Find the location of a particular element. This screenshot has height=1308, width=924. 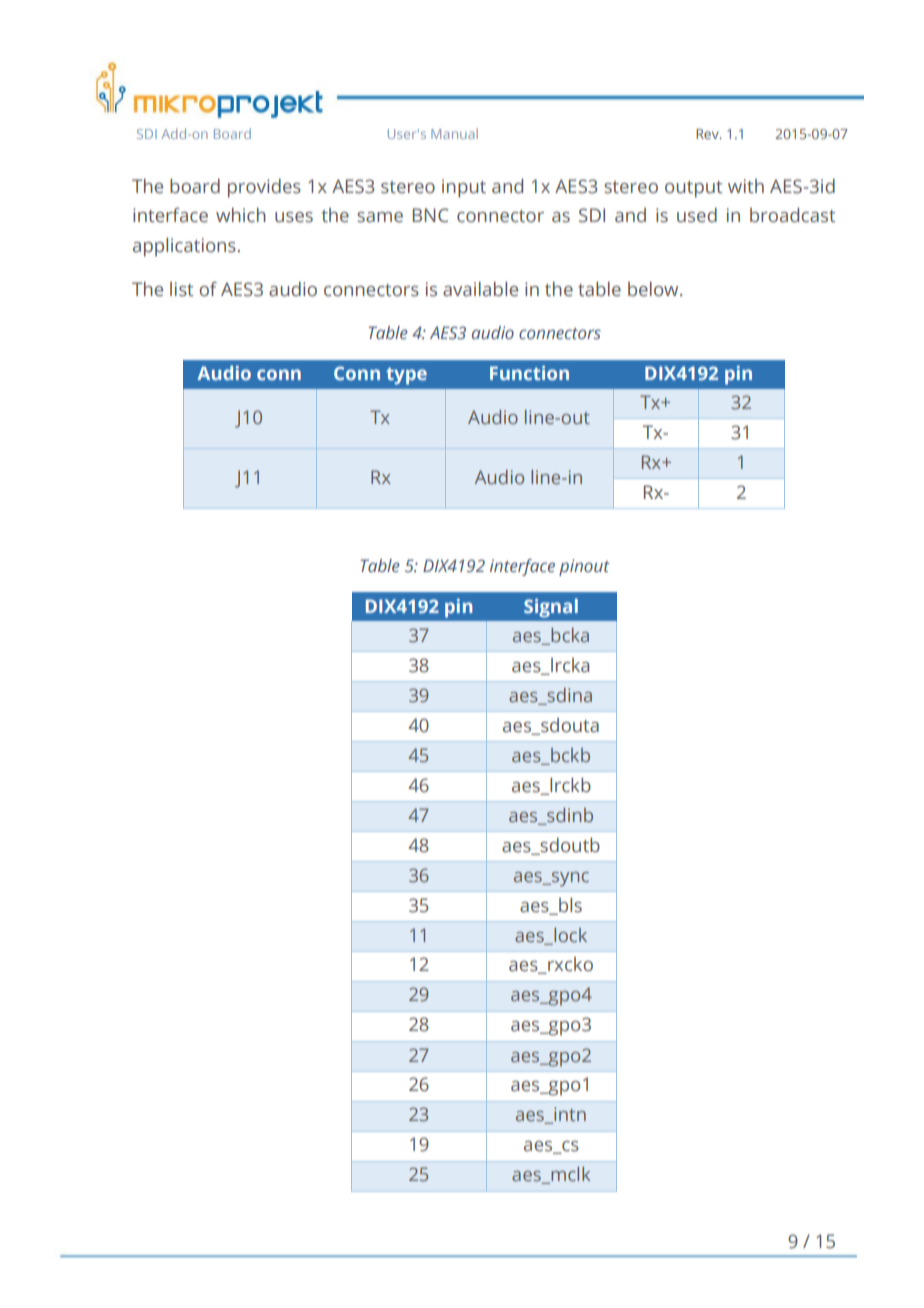

type is located at coordinates (406, 376).
